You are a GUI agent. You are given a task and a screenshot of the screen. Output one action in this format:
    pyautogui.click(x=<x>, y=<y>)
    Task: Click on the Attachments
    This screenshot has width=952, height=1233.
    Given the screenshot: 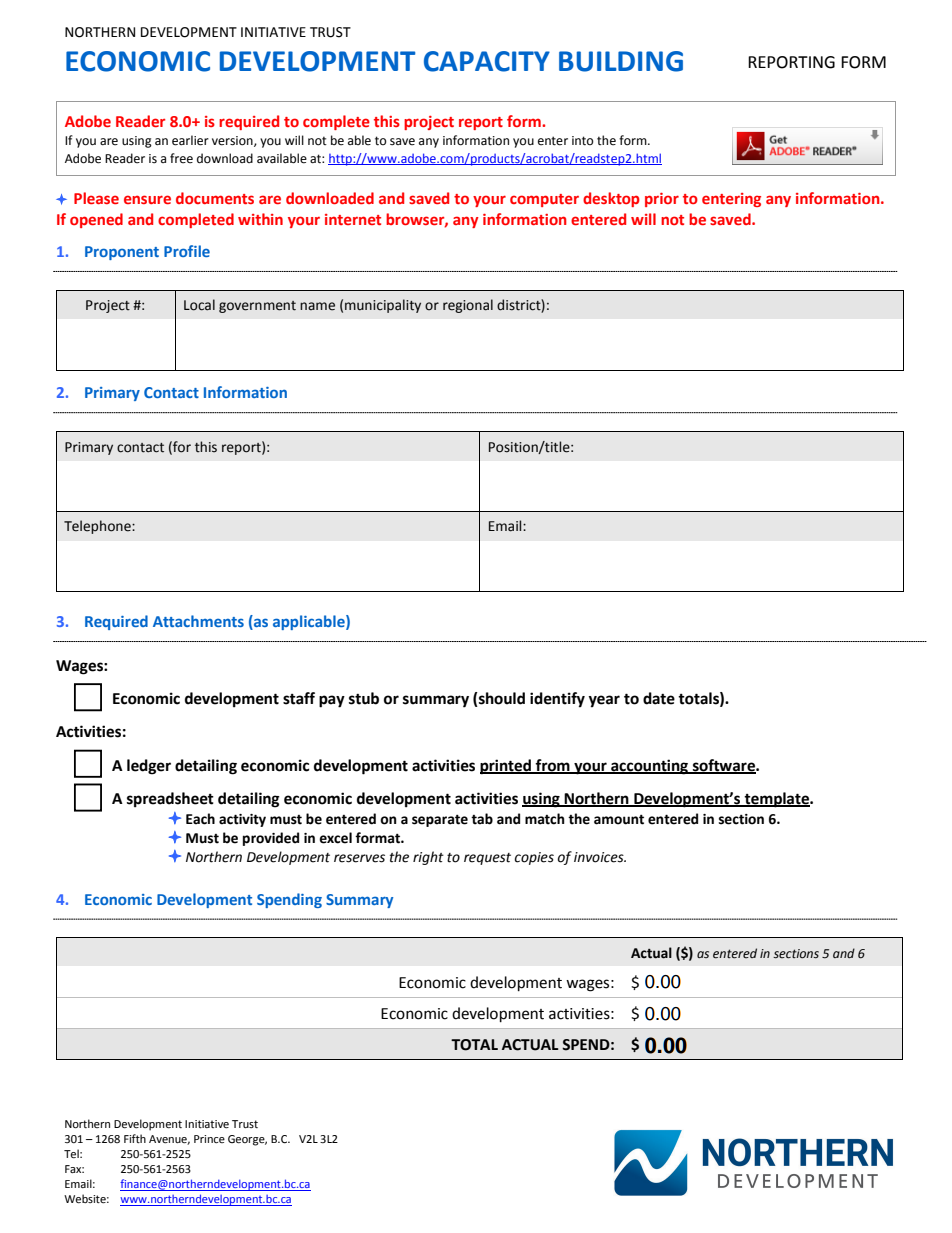 What is the action you would take?
    pyautogui.click(x=198, y=621)
